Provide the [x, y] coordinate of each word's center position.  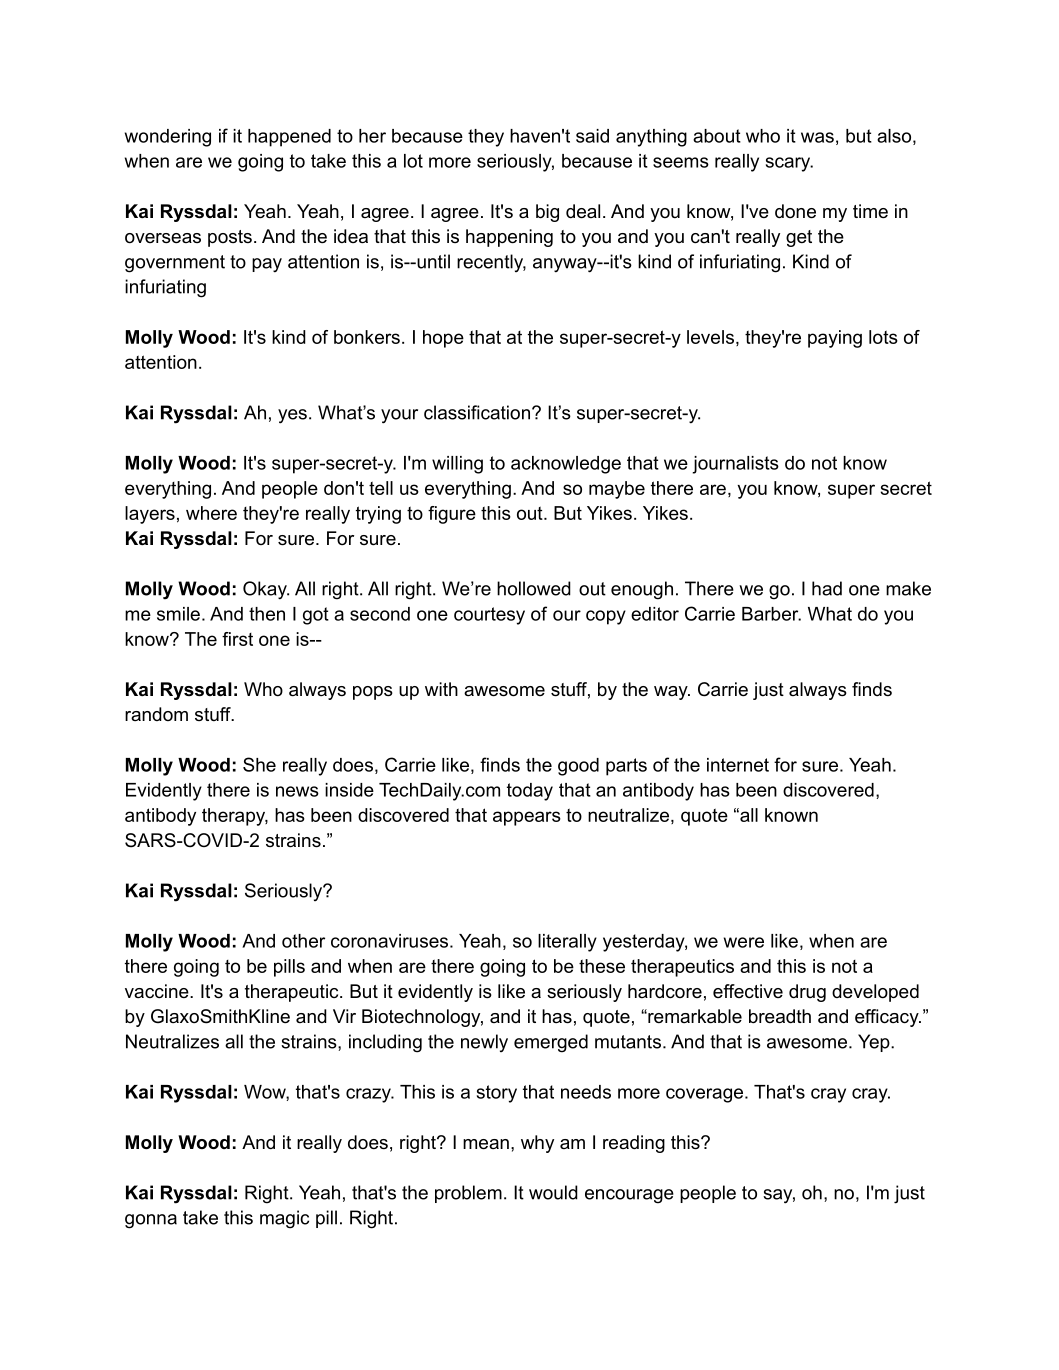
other [303, 941]
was [817, 137]
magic [284, 1219]
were [744, 942]
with [441, 689]
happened [289, 138]
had [827, 588]
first [237, 639]
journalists [735, 465]
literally [567, 943]
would [553, 1192]
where [211, 513]
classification [477, 412]
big [547, 213]
